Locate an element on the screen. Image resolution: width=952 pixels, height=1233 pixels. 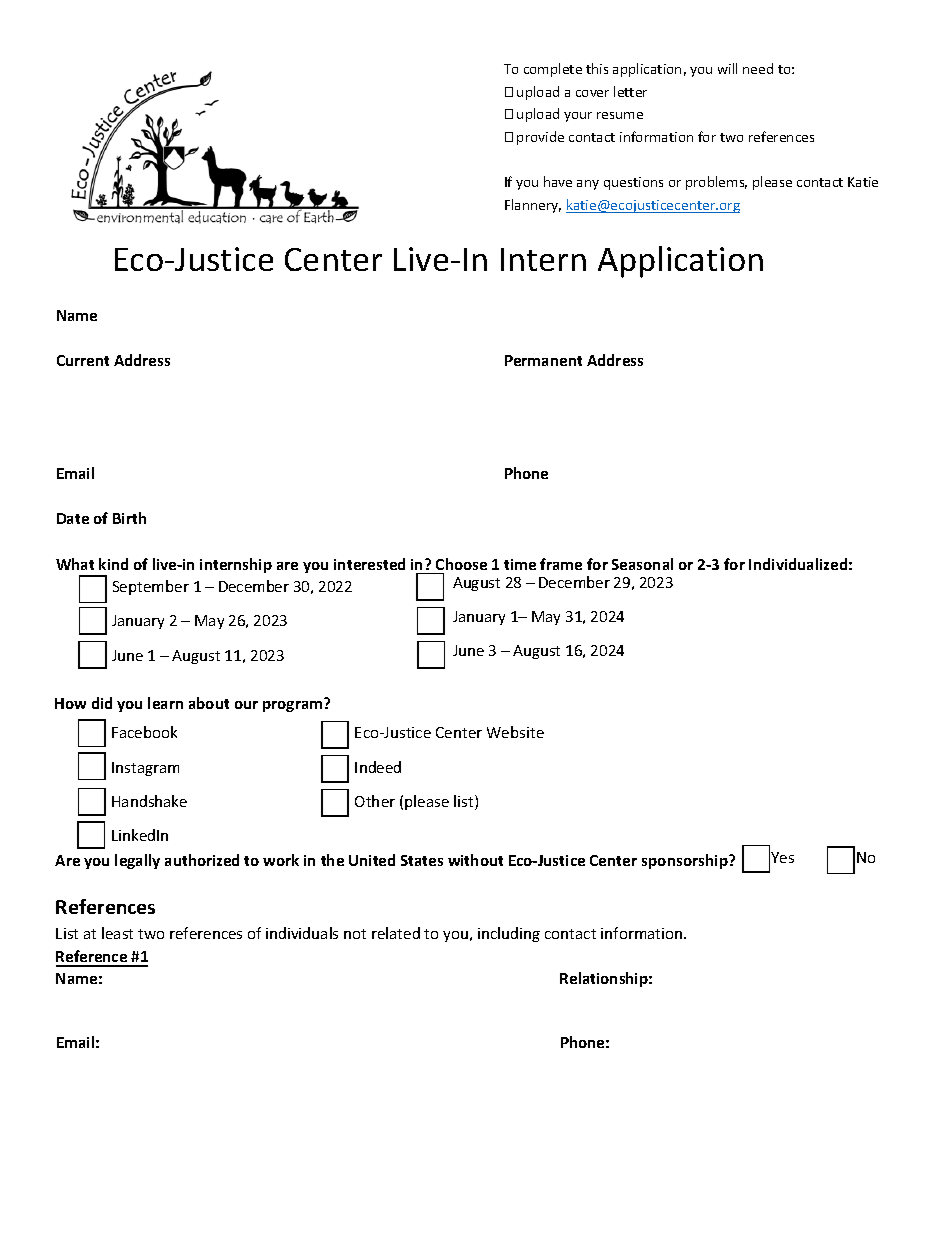
letter is located at coordinates (630, 91).
